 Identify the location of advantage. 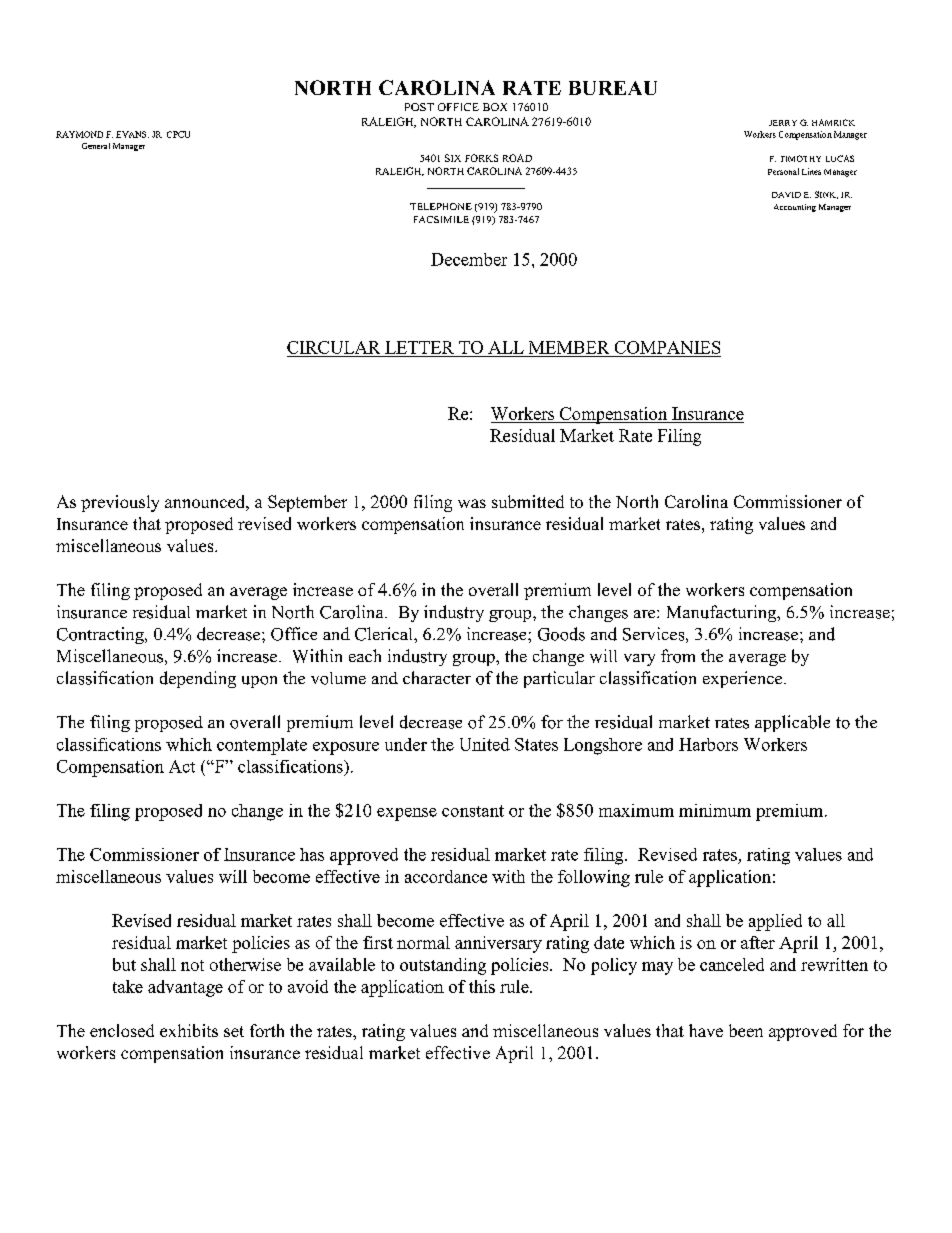
(185, 988).
